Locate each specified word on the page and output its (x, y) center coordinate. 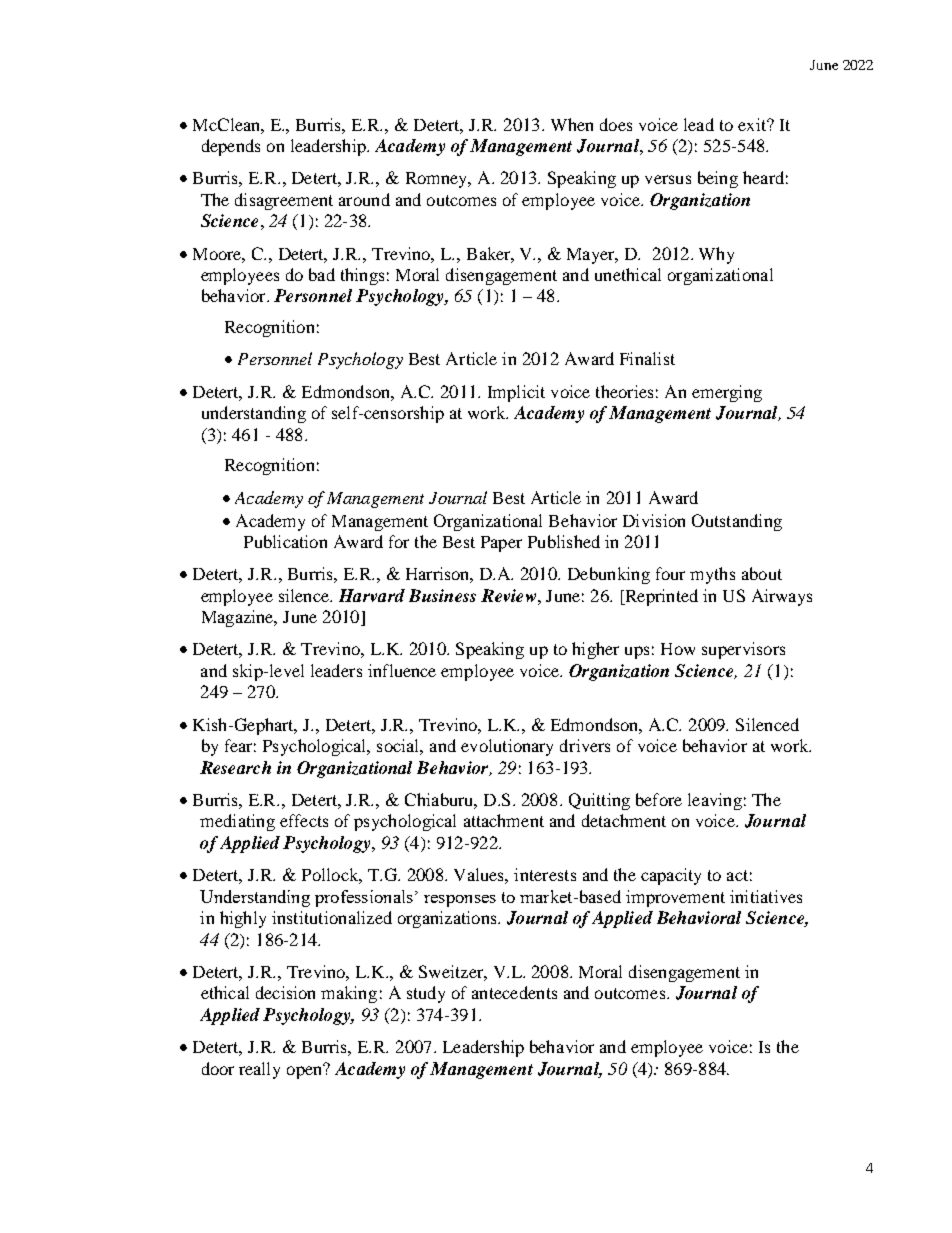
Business (442, 595)
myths (712, 575)
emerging (727, 393)
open (306, 1071)
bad (322, 274)
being (718, 179)
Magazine (239, 618)
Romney (438, 180)
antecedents (514, 992)
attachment (504, 820)
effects (304, 820)
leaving (715, 801)
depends (231, 147)
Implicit (516, 393)
